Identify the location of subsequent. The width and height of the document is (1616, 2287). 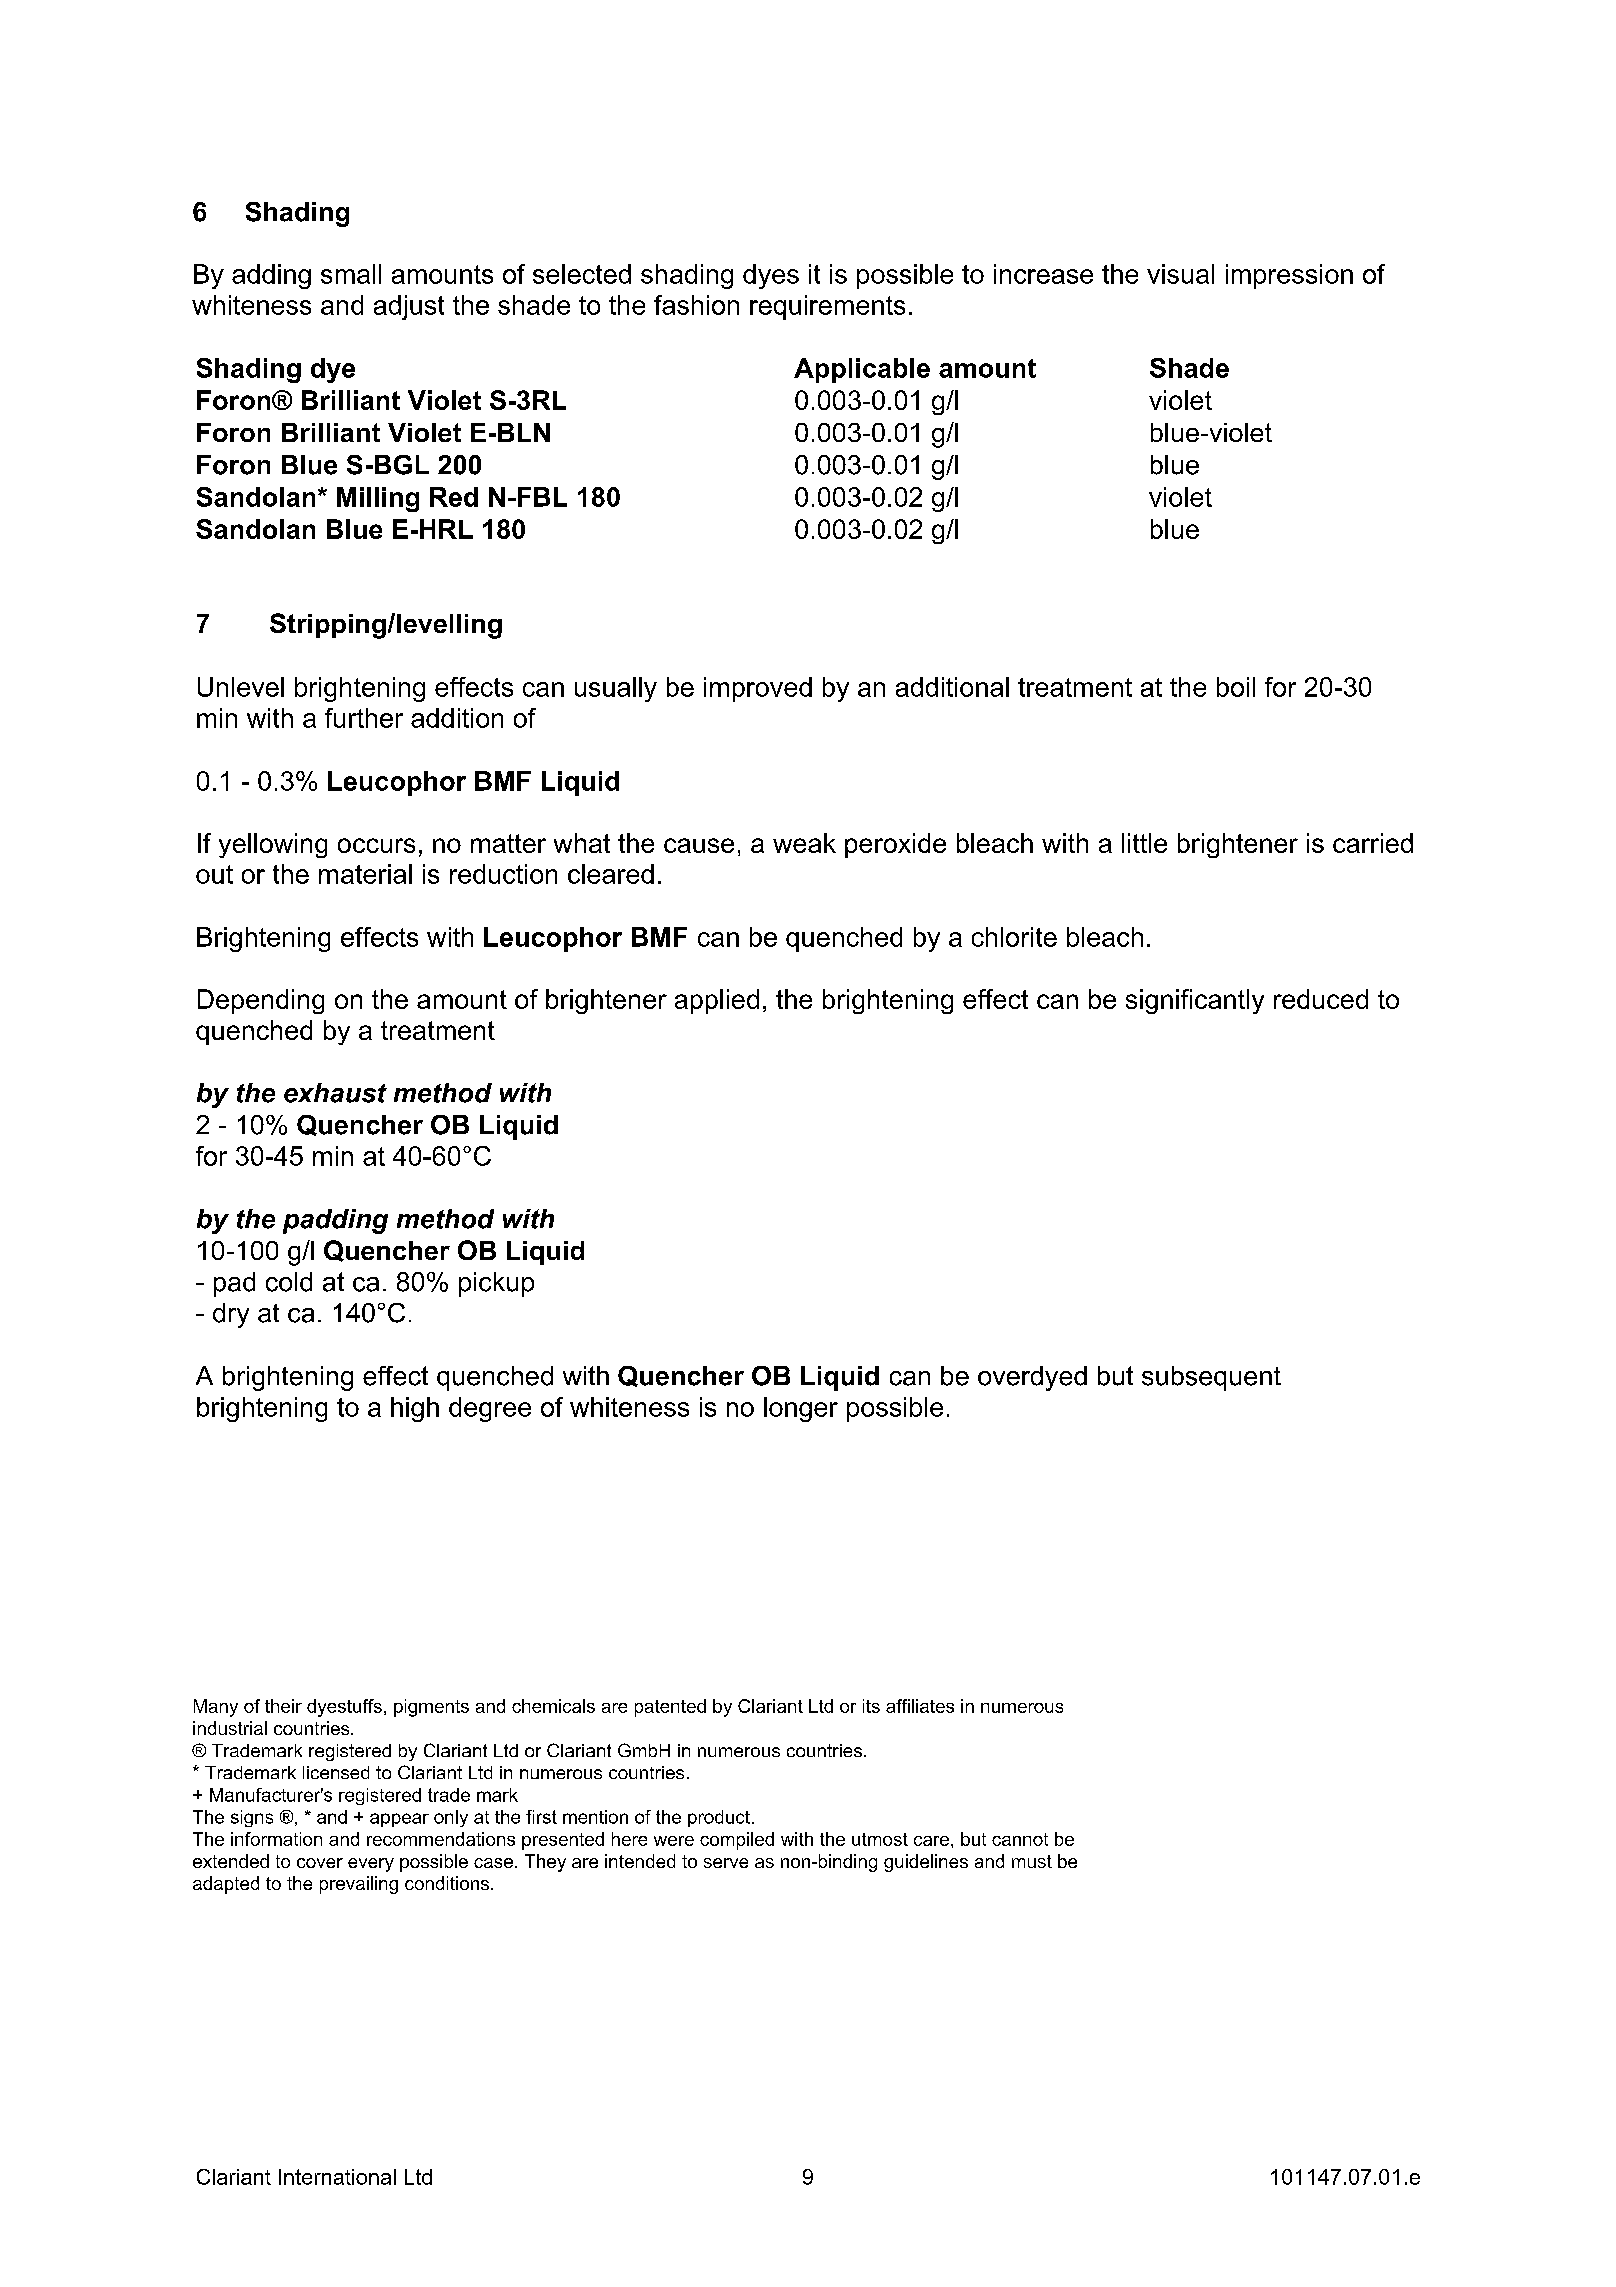
(1211, 1378).
